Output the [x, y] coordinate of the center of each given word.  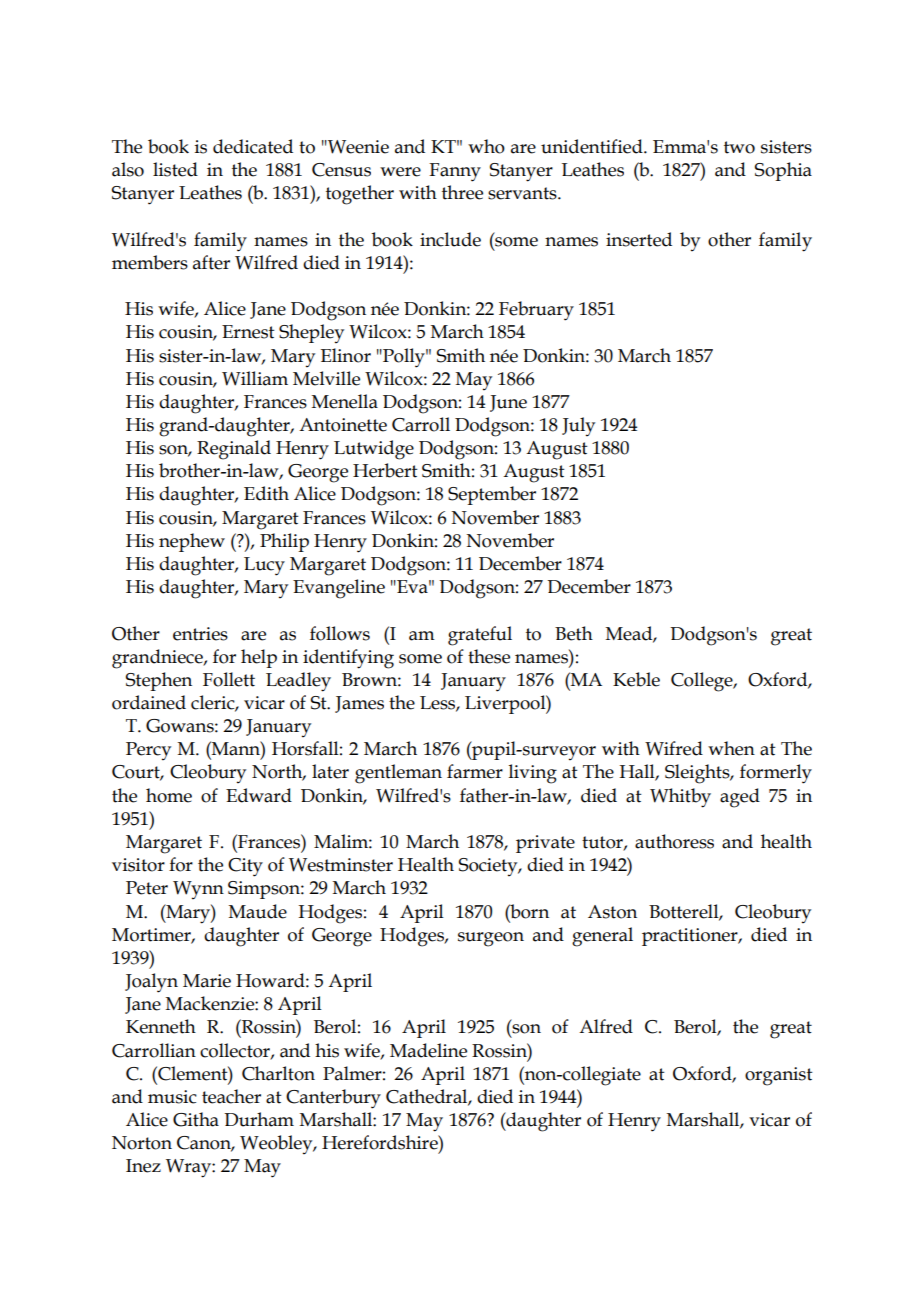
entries [200, 634]
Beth [574, 633]
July [578, 426]
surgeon [491, 939]
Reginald [234, 450]
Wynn [198, 890]
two [739, 147]
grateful [480, 636]
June [508, 403]
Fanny [455, 172]
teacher [231, 1096]
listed [175, 169]
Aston [612, 912]
